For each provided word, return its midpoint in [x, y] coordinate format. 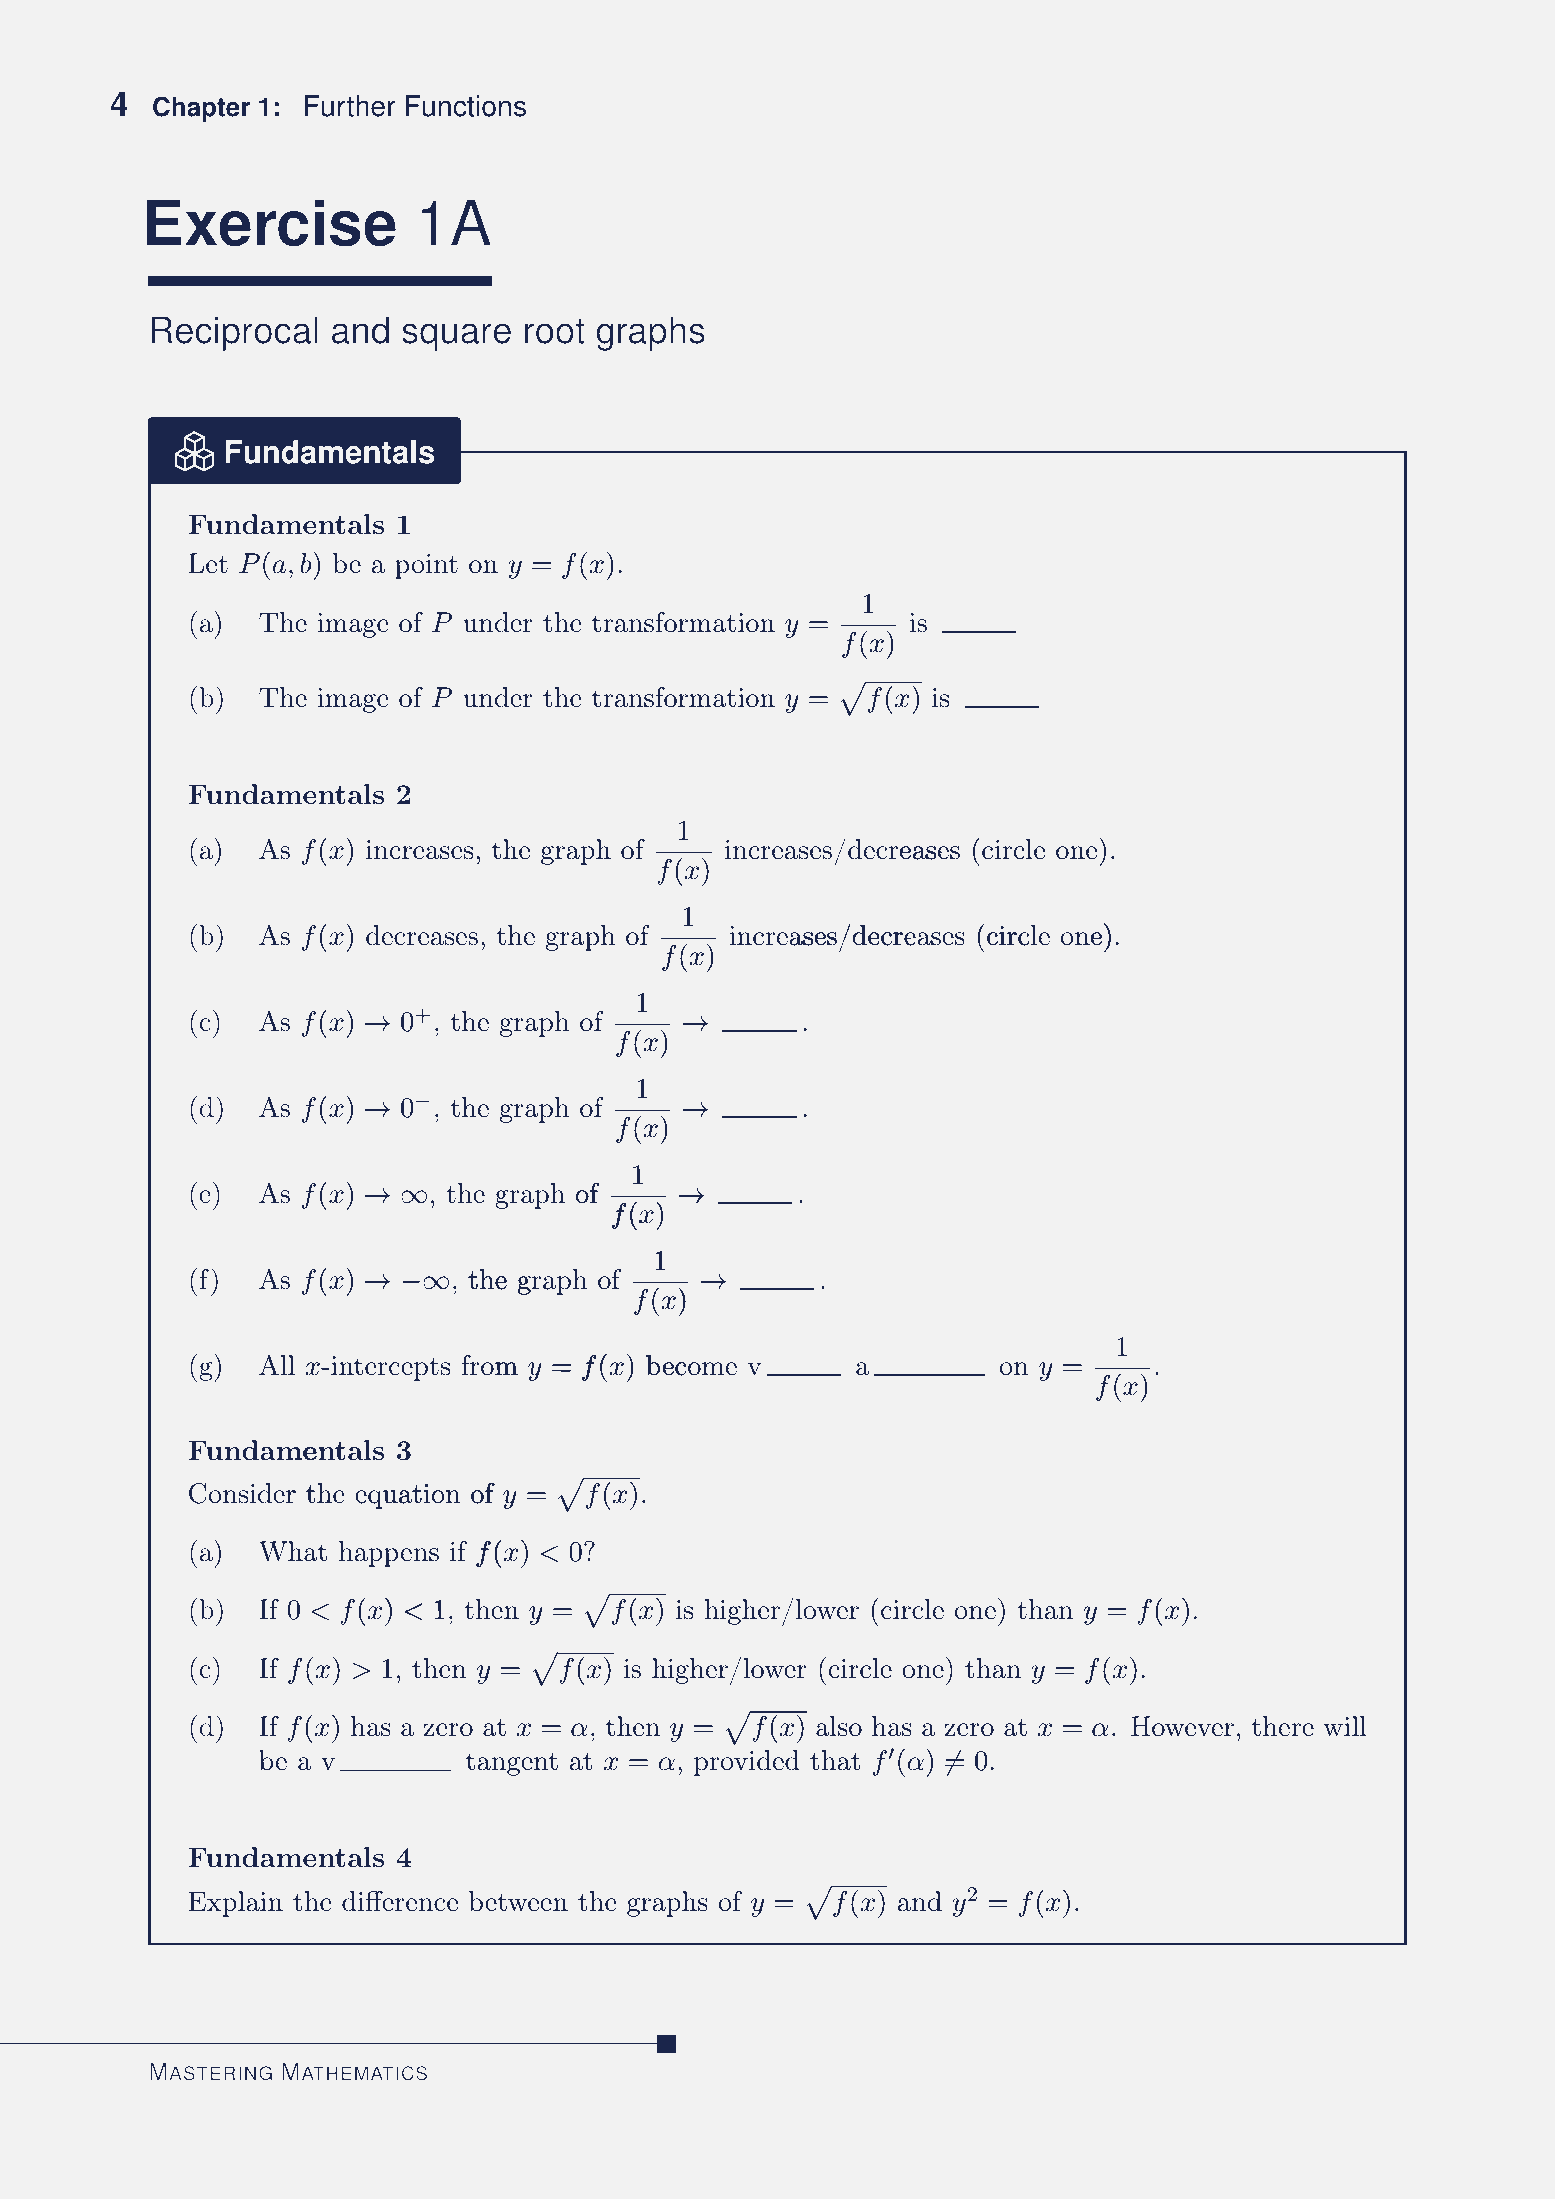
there [1283, 1726]
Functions [466, 106]
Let [208, 563]
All [277, 1365]
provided [747, 1763]
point [426, 566]
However [1182, 1726]
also [839, 1726]
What [293, 1551]
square [456, 337]
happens [389, 1554]
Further [350, 106]
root [555, 331]
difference [400, 1901]
